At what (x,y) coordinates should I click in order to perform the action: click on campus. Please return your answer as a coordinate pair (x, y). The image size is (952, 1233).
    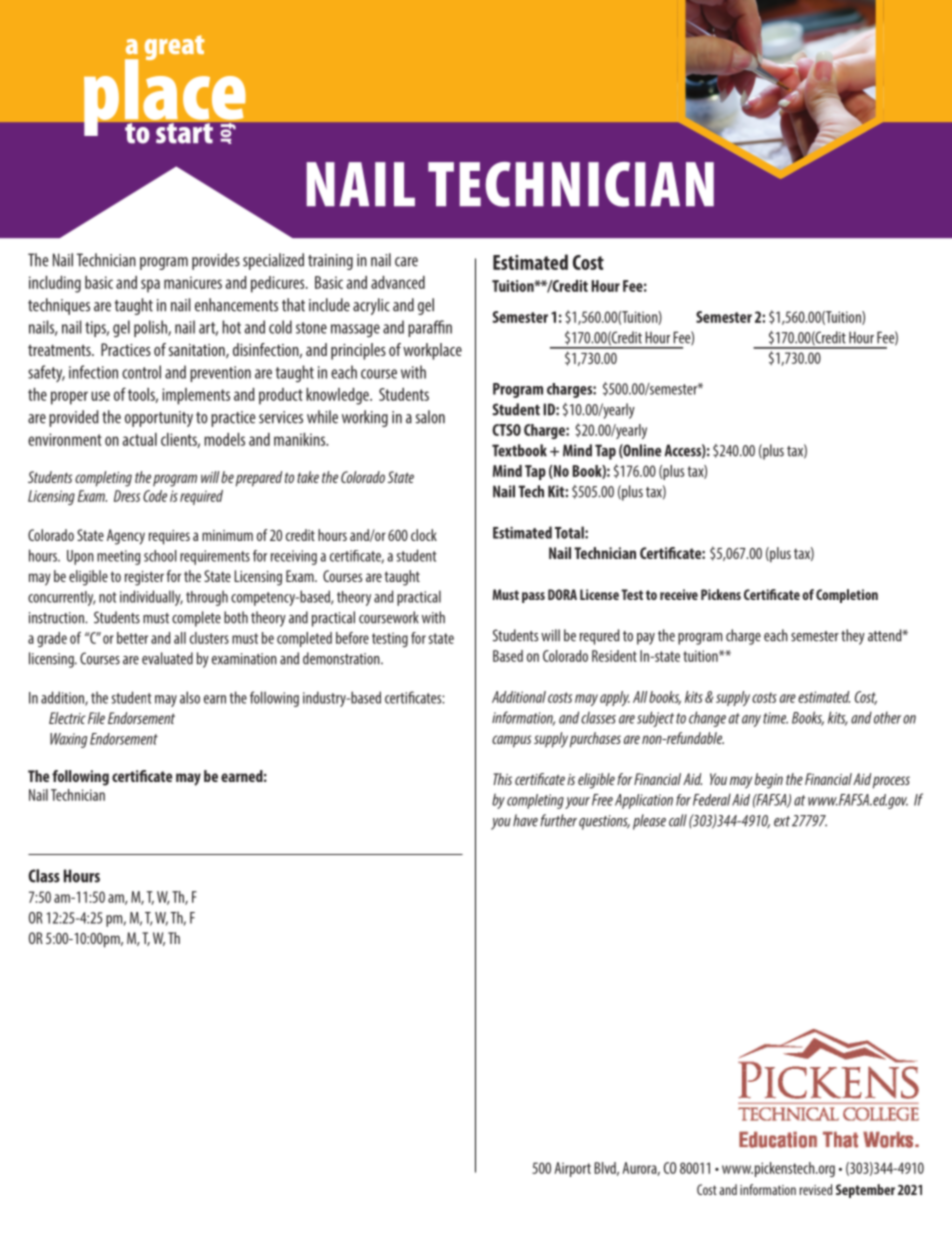
    Looking at the image, I should click on (511, 741).
